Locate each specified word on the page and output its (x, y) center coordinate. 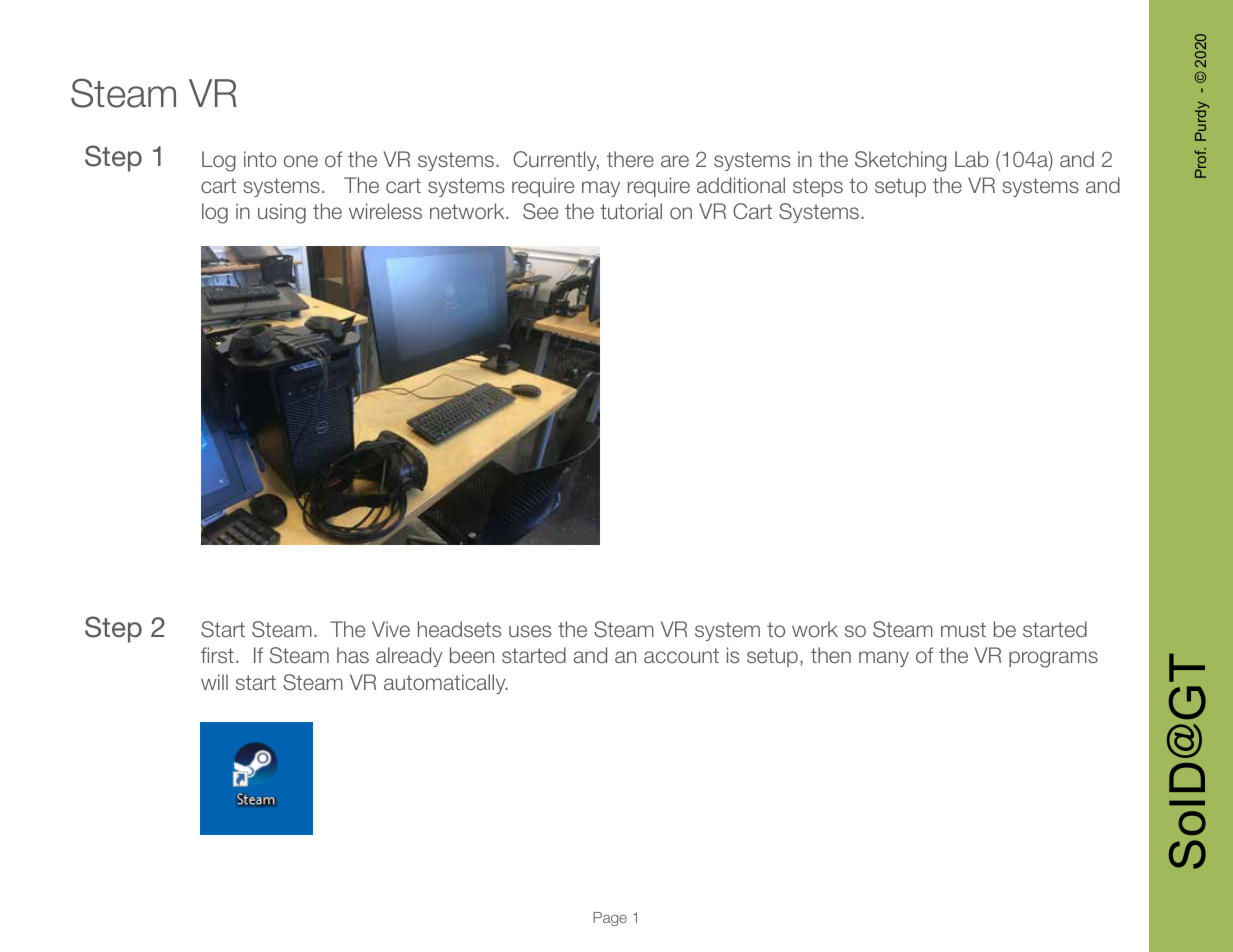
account (681, 655)
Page (610, 919)
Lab (972, 159)
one (301, 161)
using (282, 213)
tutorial (631, 211)
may (601, 189)
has (353, 655)
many (884, 659)
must (963, 629)
